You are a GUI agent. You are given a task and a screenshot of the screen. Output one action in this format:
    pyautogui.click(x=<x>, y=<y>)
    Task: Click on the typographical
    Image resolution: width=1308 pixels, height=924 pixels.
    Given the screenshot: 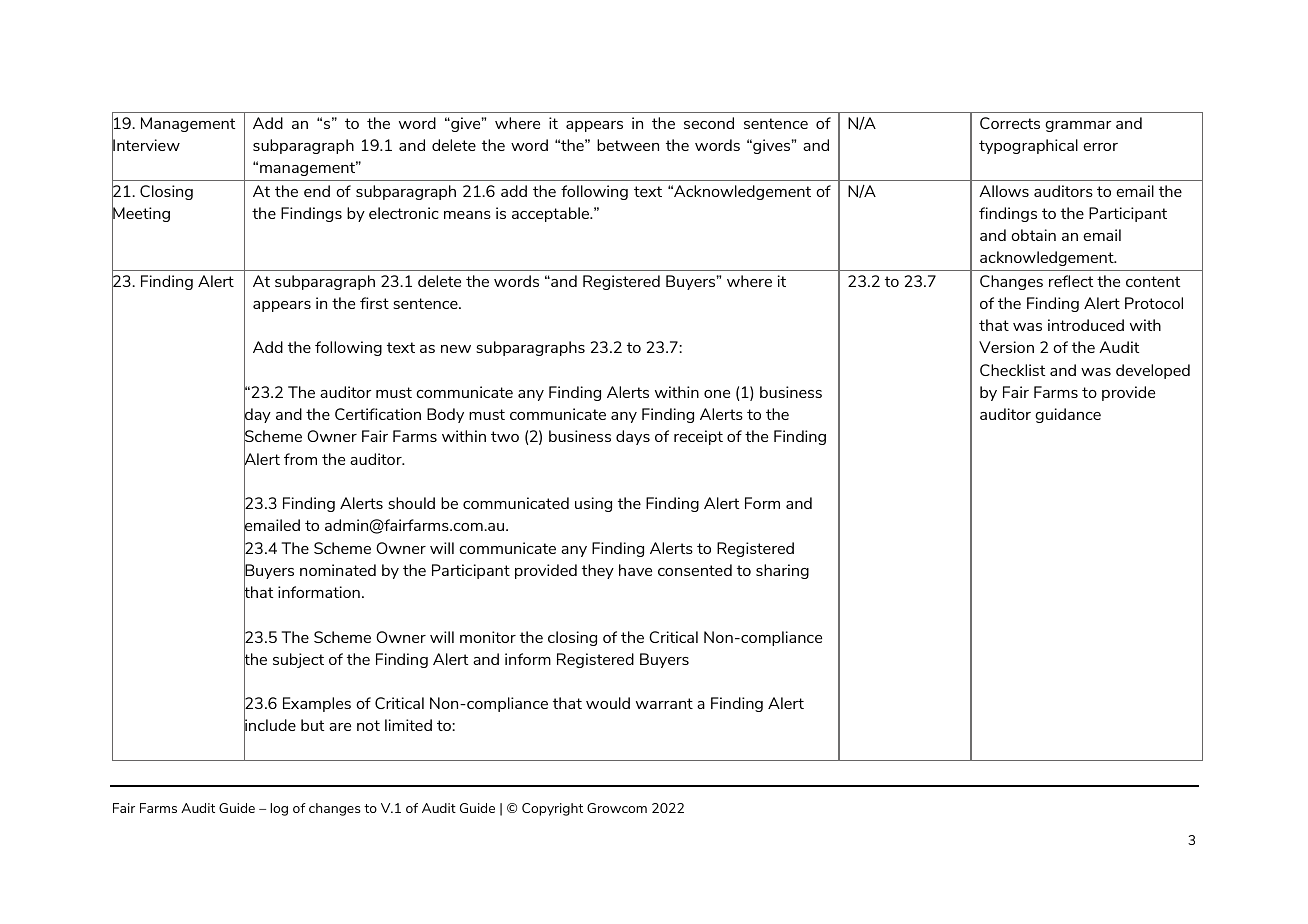 What is the action you would take?
    pyautogui.click(x=1028, y=146)
